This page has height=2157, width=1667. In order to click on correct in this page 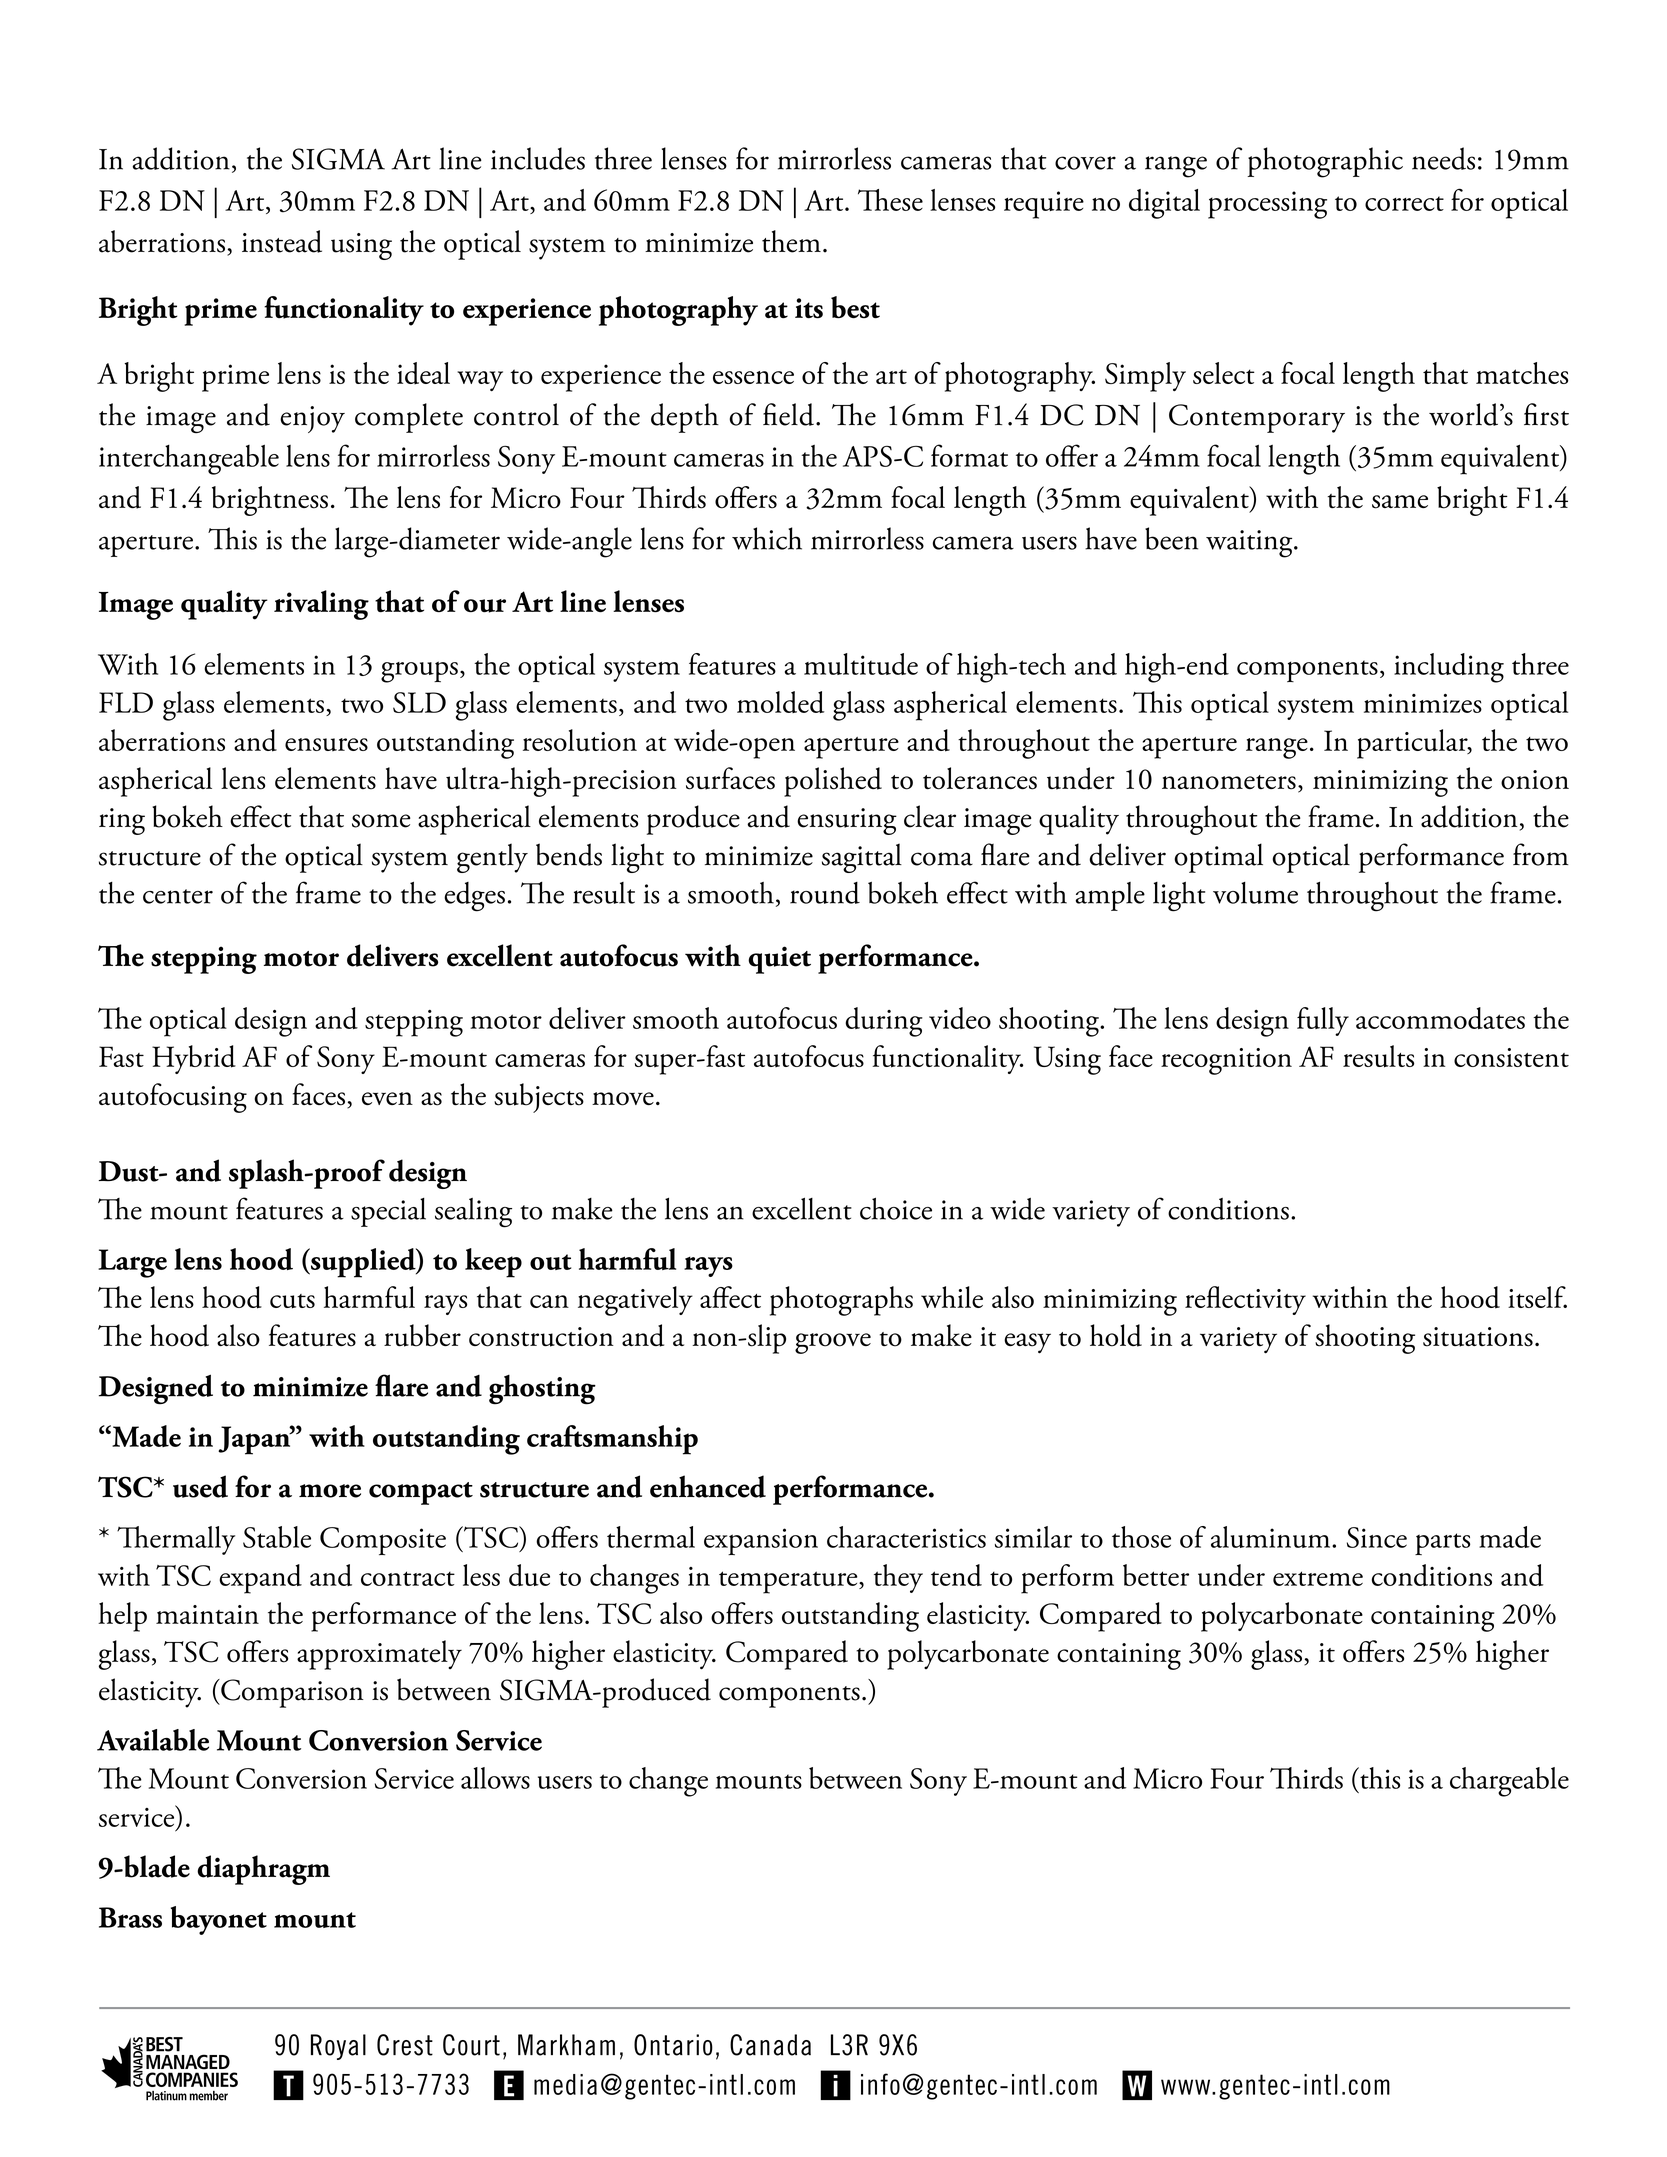, I will do `click(1404, 203)`.
